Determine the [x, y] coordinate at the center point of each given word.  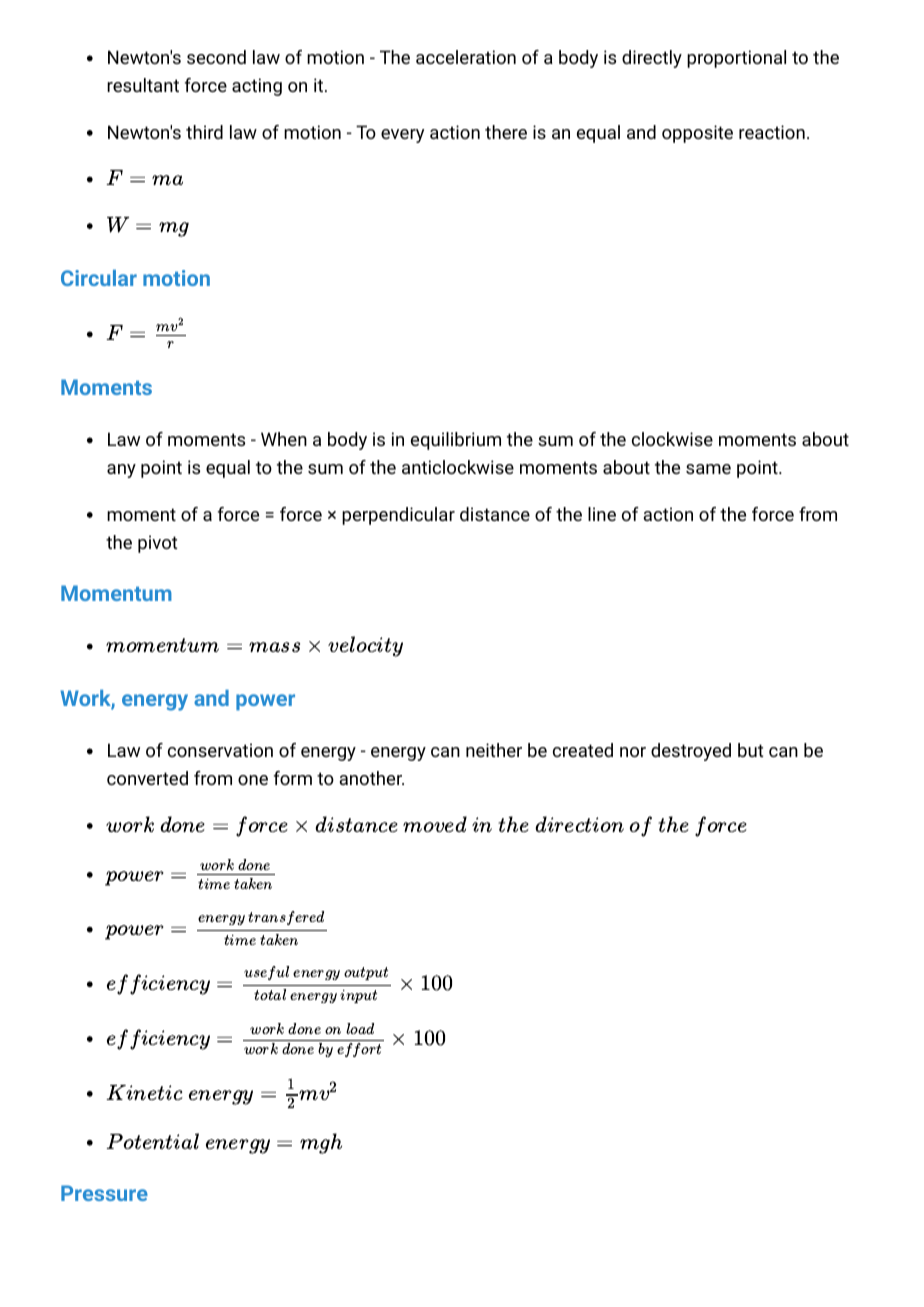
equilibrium [456, 441]
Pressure [104, 1193]
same [708, 469]
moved [435, 824]
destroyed [691, 752]
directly [652, 59]
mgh [321, 1143]
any [121, 471]
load [360, 1028]
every [402, 136]
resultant [143, 85]
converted [147, 778]
